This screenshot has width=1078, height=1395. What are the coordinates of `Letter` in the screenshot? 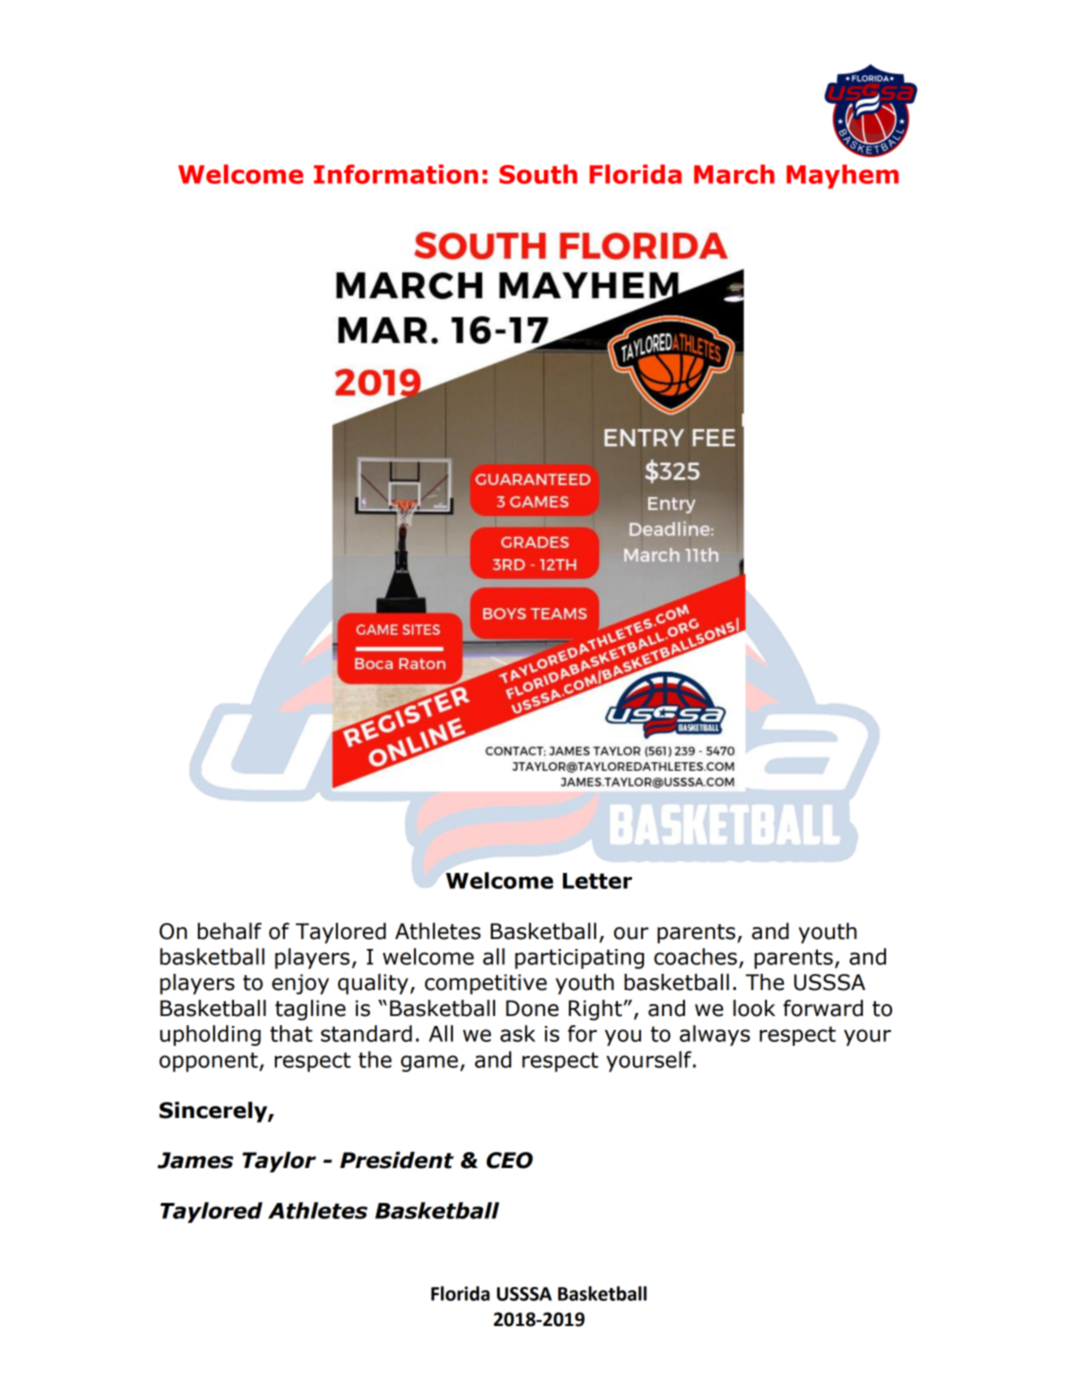 It's located at (597, 881).
